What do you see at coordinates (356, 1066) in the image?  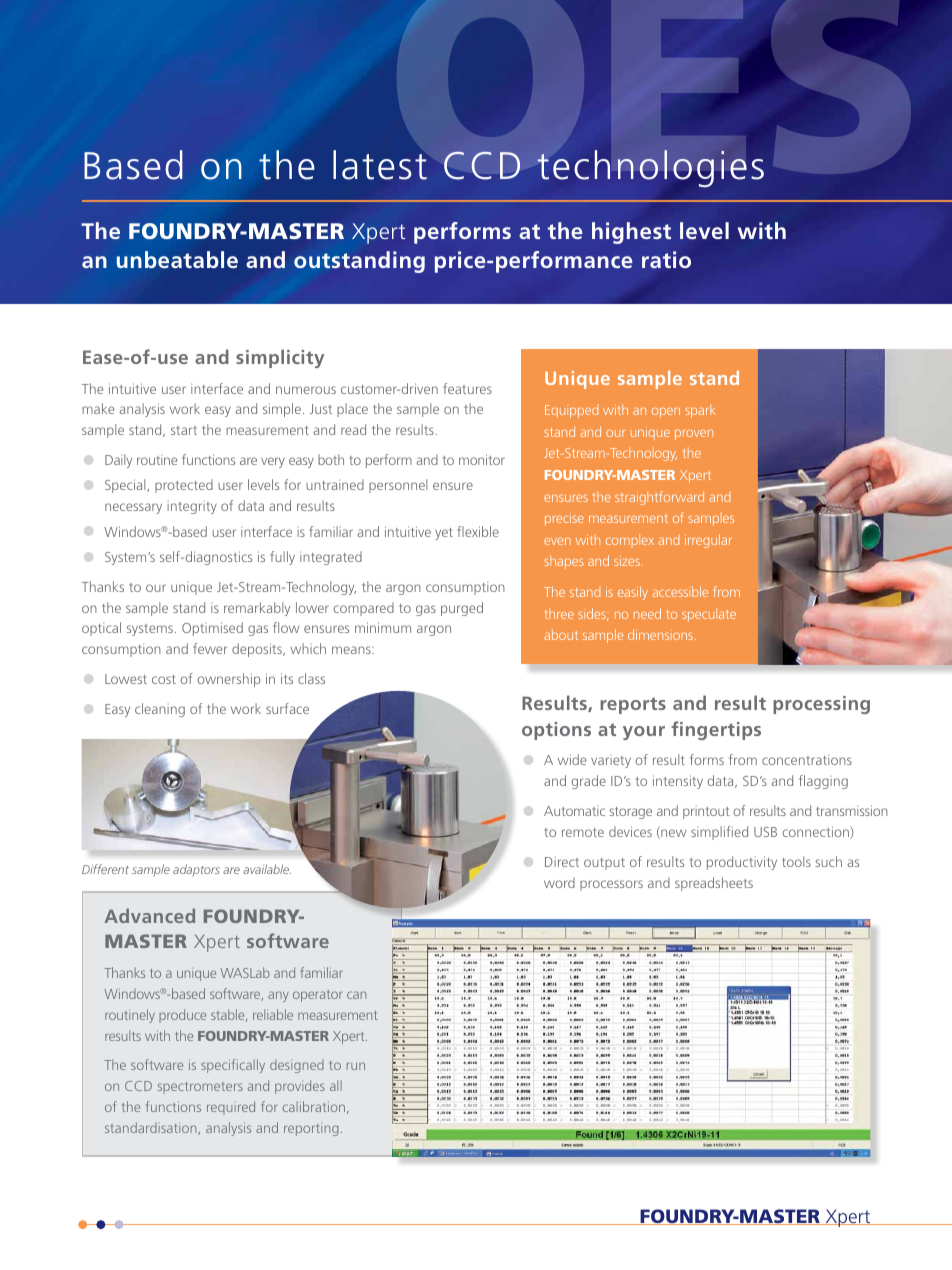 I see `run` at bounding box center [356, 1066].
